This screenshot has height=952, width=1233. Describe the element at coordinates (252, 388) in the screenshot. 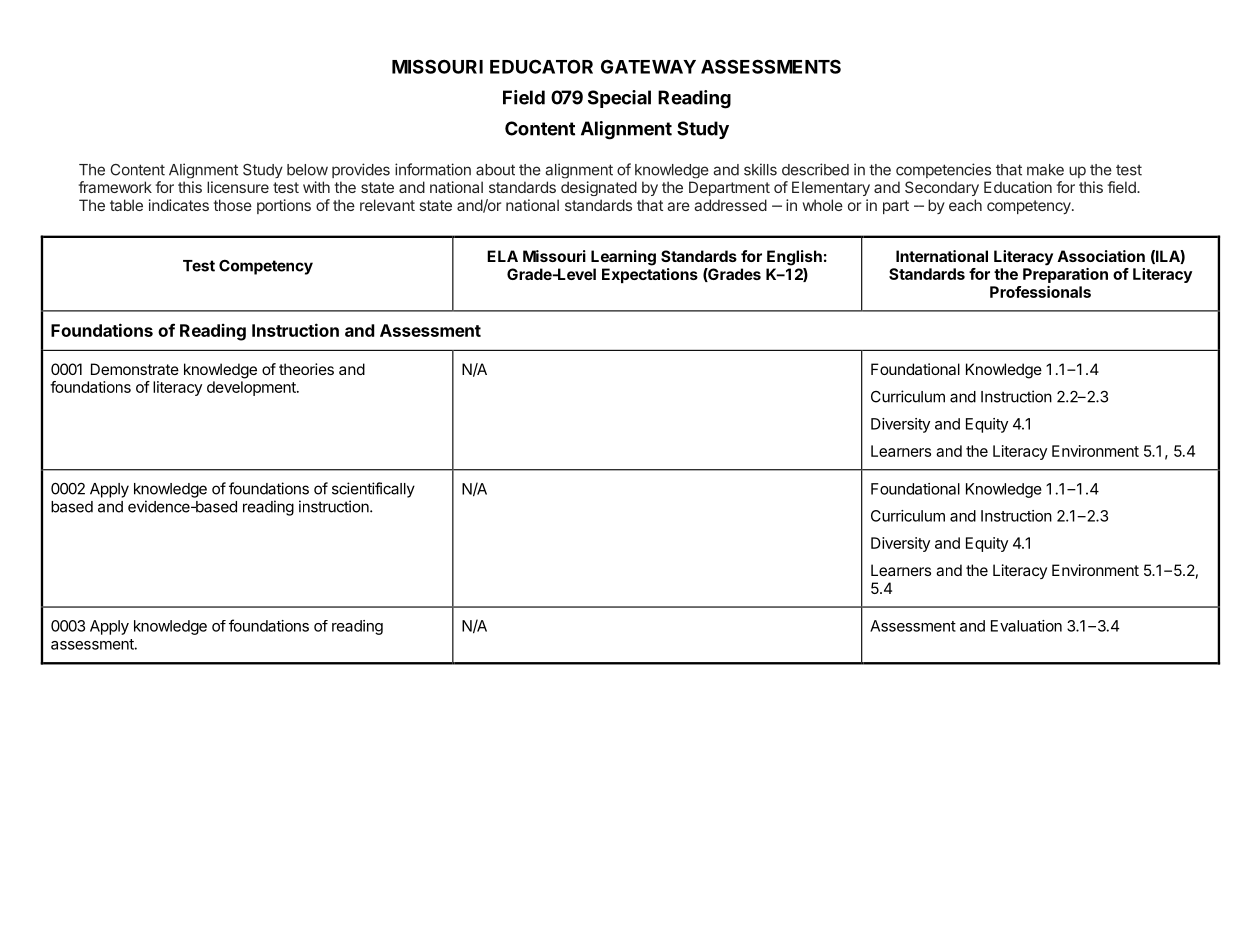

I see `development` at that location.
